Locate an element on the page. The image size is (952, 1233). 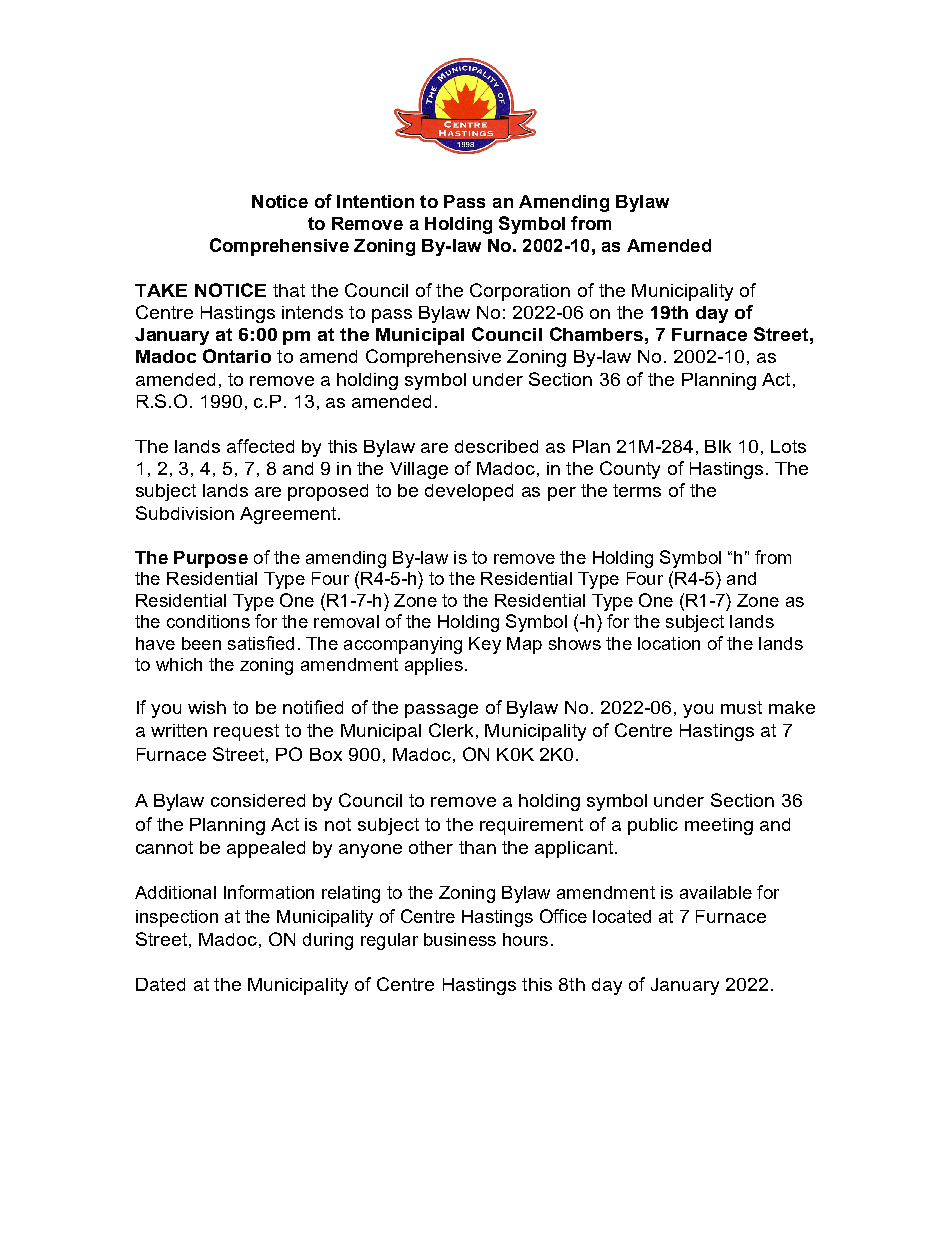
Corporation is located at coordinates (520, 292).
